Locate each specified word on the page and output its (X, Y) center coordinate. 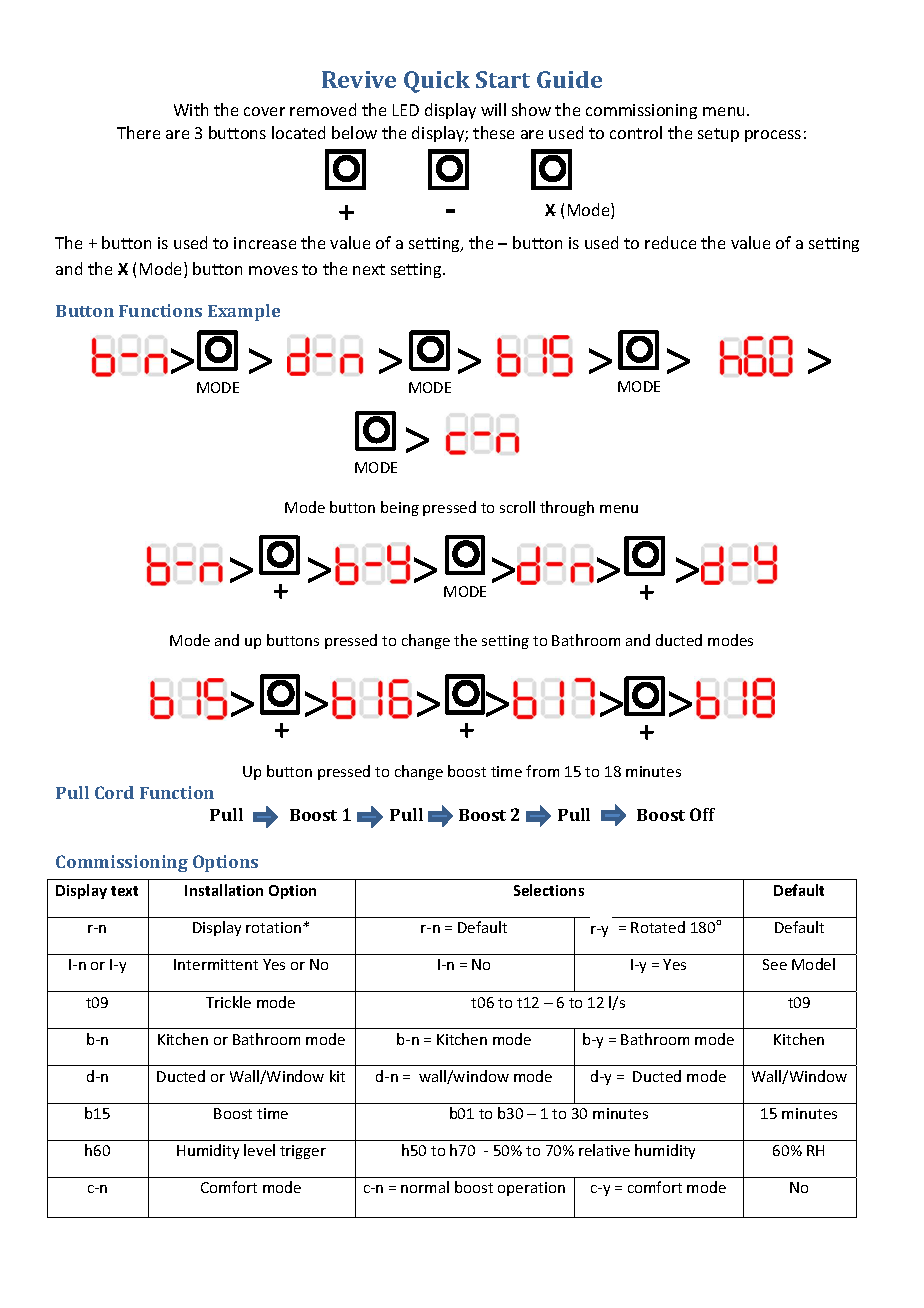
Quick (437, 82)
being (400, 508)
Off (702, 814)
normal (425, 1187)
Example (244, 312)
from (542, 771)
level (259, 1150)
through (567, 508)
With (191, 109)
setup (718, 135)
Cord (114, 792)
